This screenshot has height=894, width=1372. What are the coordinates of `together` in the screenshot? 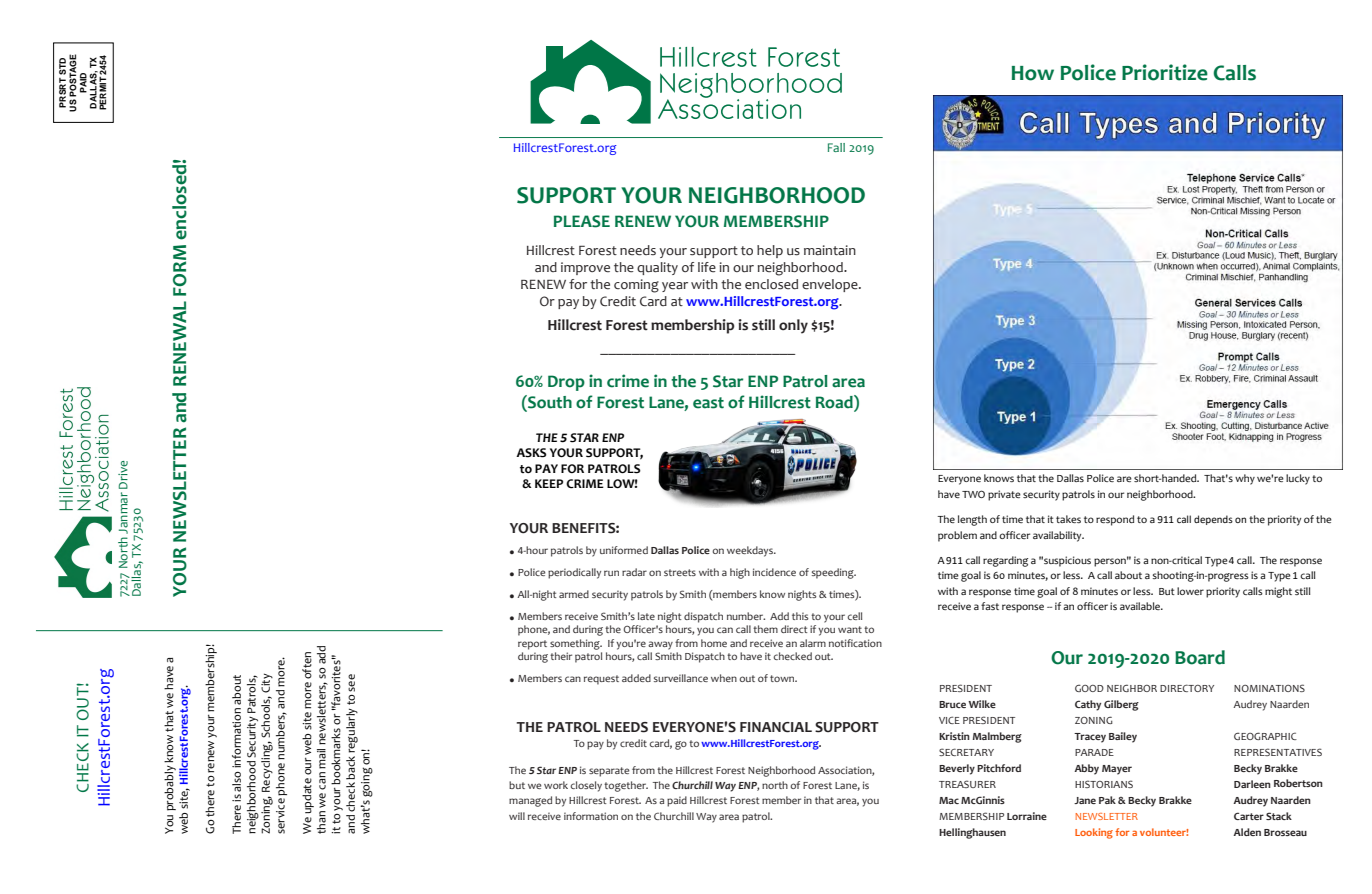 It's located at (626, 786).
